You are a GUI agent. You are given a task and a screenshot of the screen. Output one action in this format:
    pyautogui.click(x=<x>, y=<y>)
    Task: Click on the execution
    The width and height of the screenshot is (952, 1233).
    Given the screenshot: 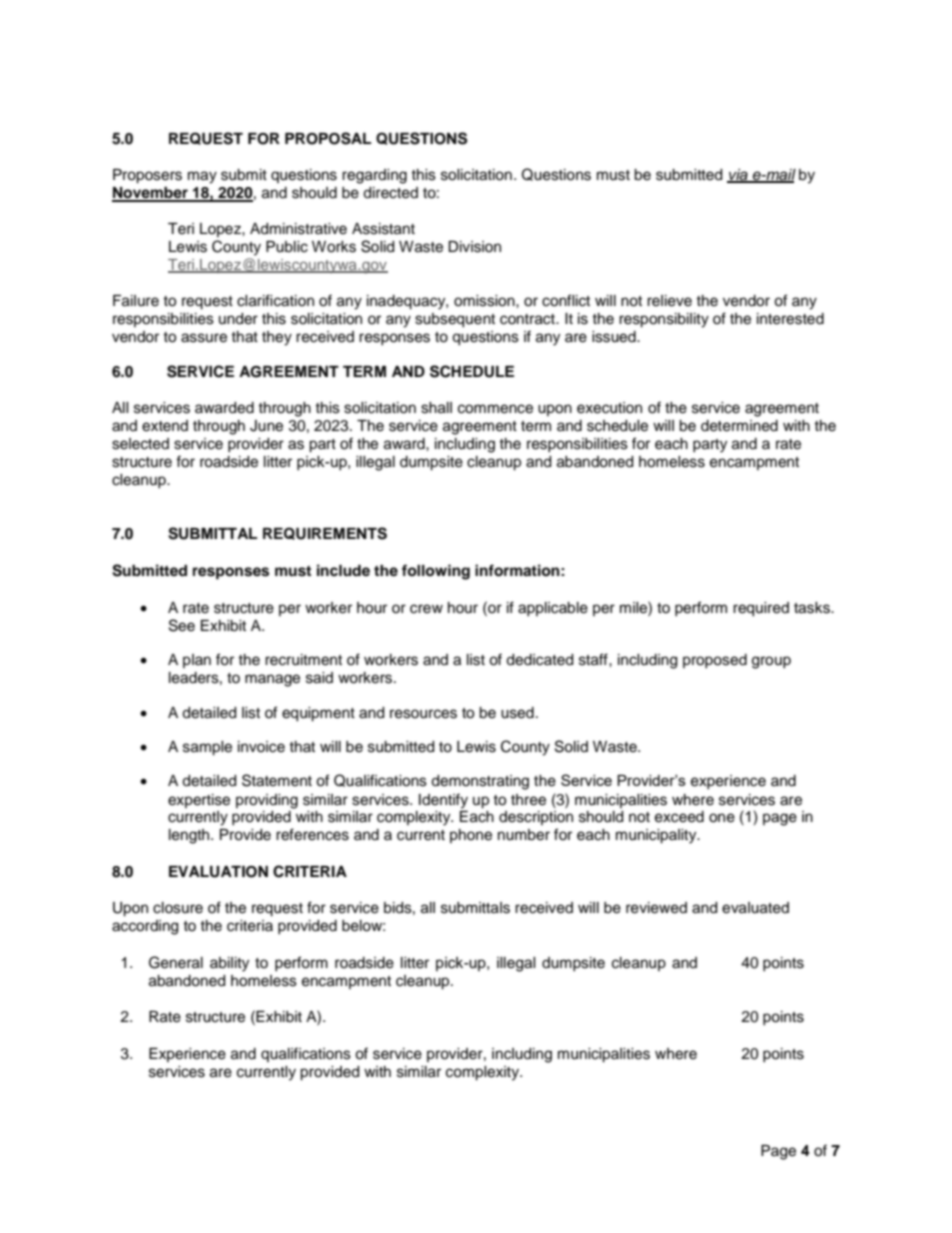 What is the action you would take?
    pyautogui.click(x=609, y=408)
